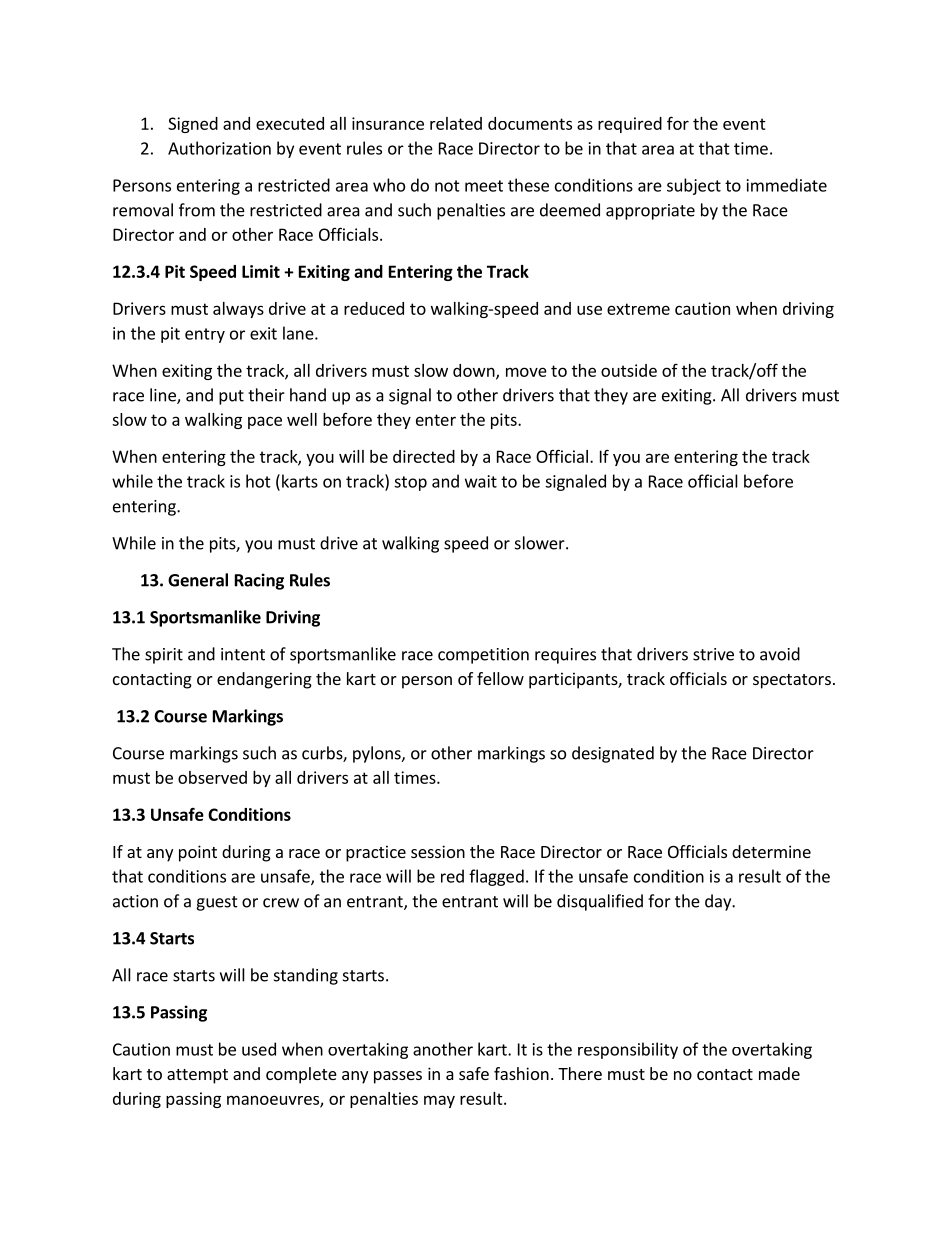 This document has height=1233, width=952. Describe the element at coordinates (198, 580) in the document. I see `General` at that location.
